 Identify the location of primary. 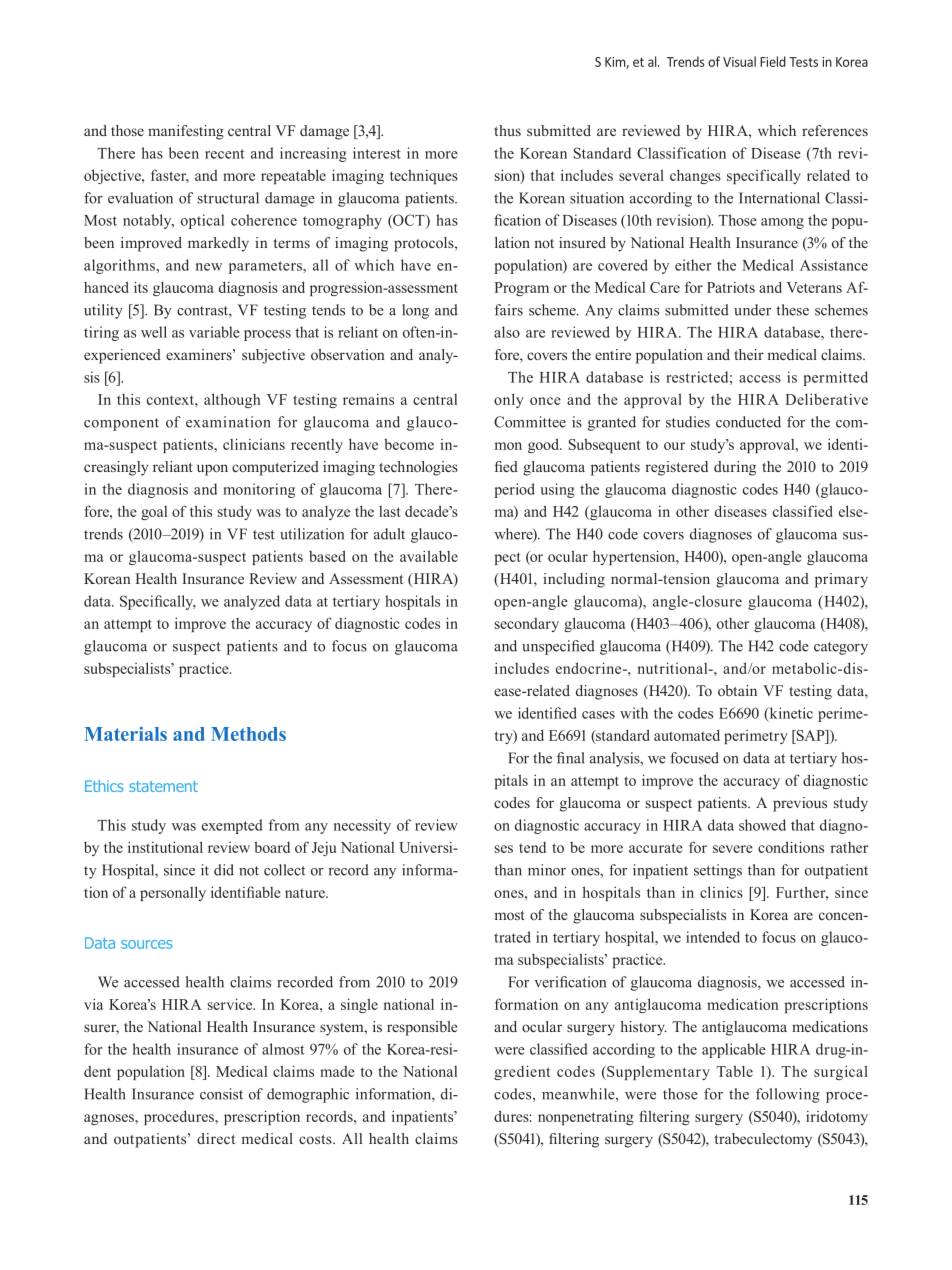
(841, 580).
